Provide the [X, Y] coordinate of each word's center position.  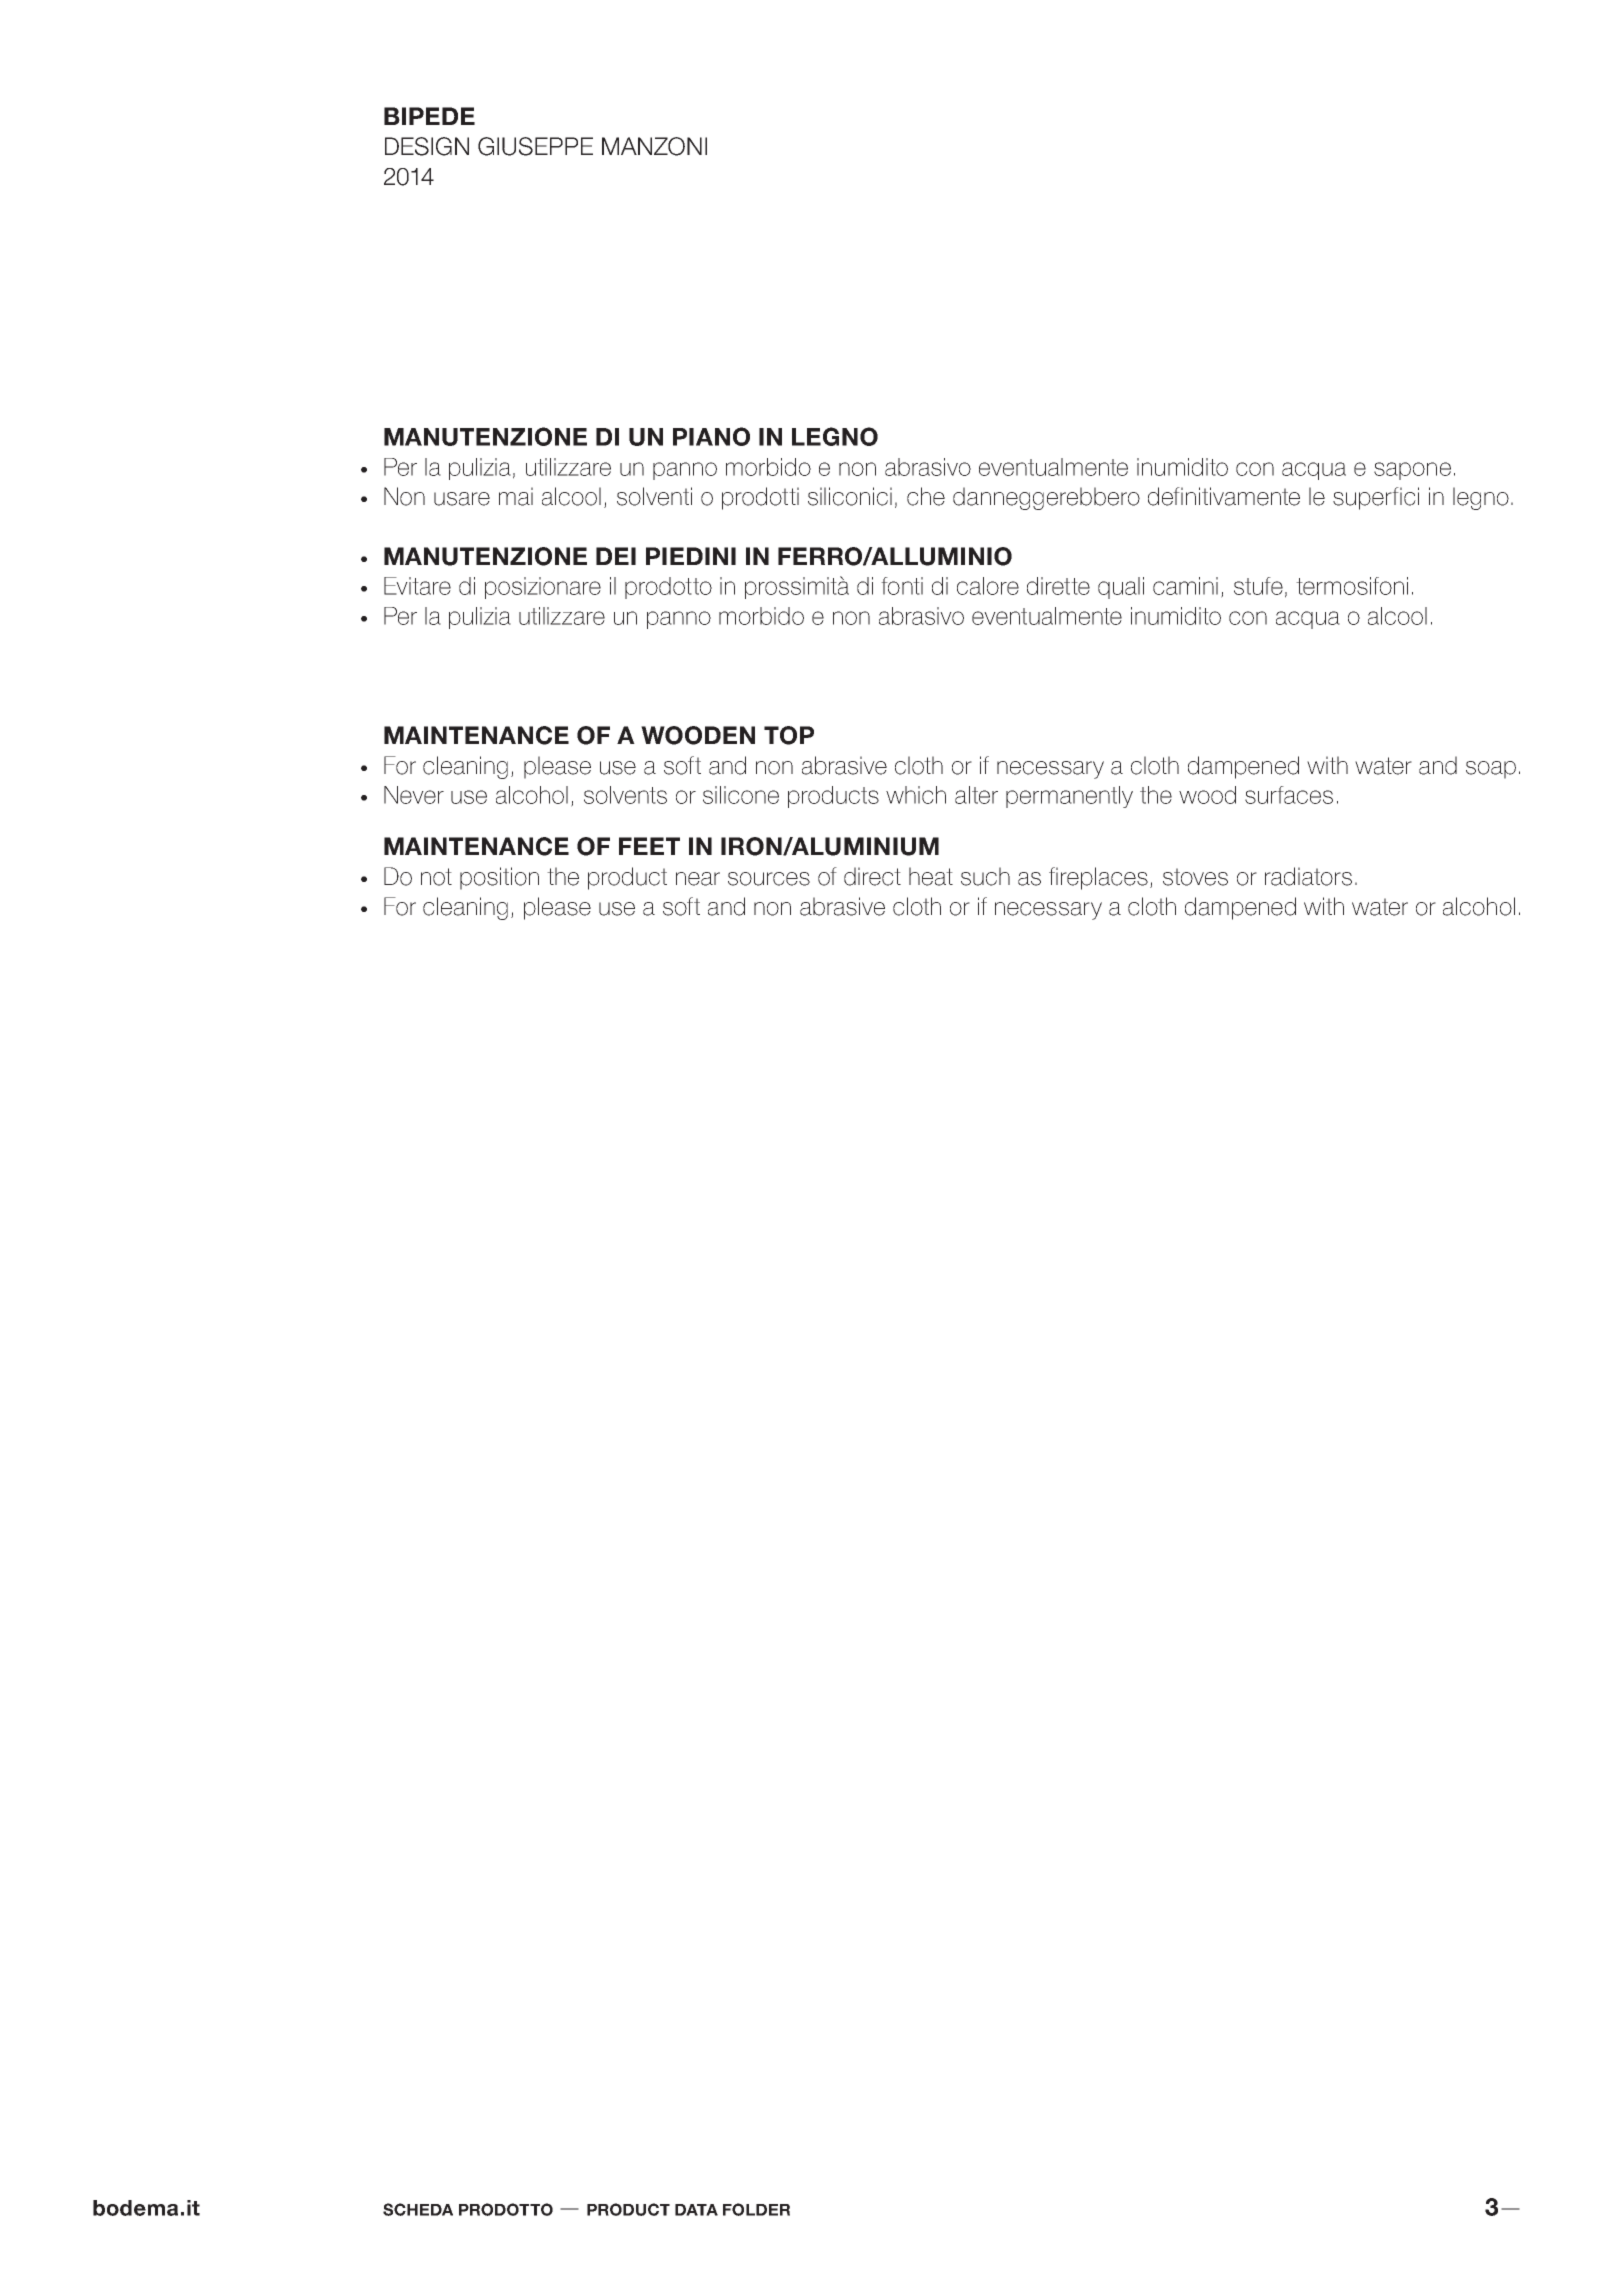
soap [1491, 770]
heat [931, 876]
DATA [696, 2210]
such [985, 876]
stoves [1195, 877]
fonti [902, 586]
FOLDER [756, 2209]
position [499, 878]
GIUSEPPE [535, 146]
